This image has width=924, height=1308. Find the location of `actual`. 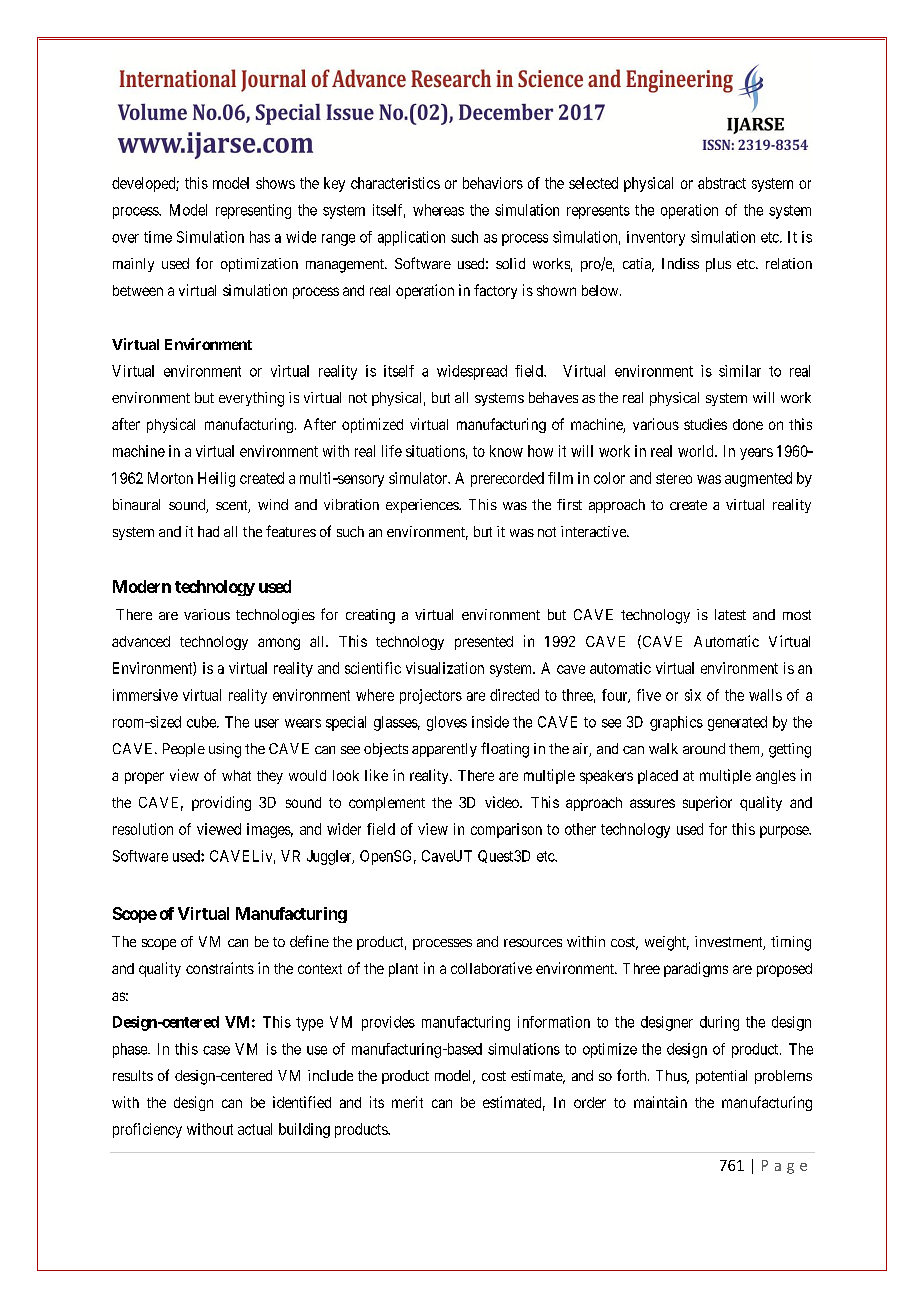

actual is located at coordinates (255, 1129).
